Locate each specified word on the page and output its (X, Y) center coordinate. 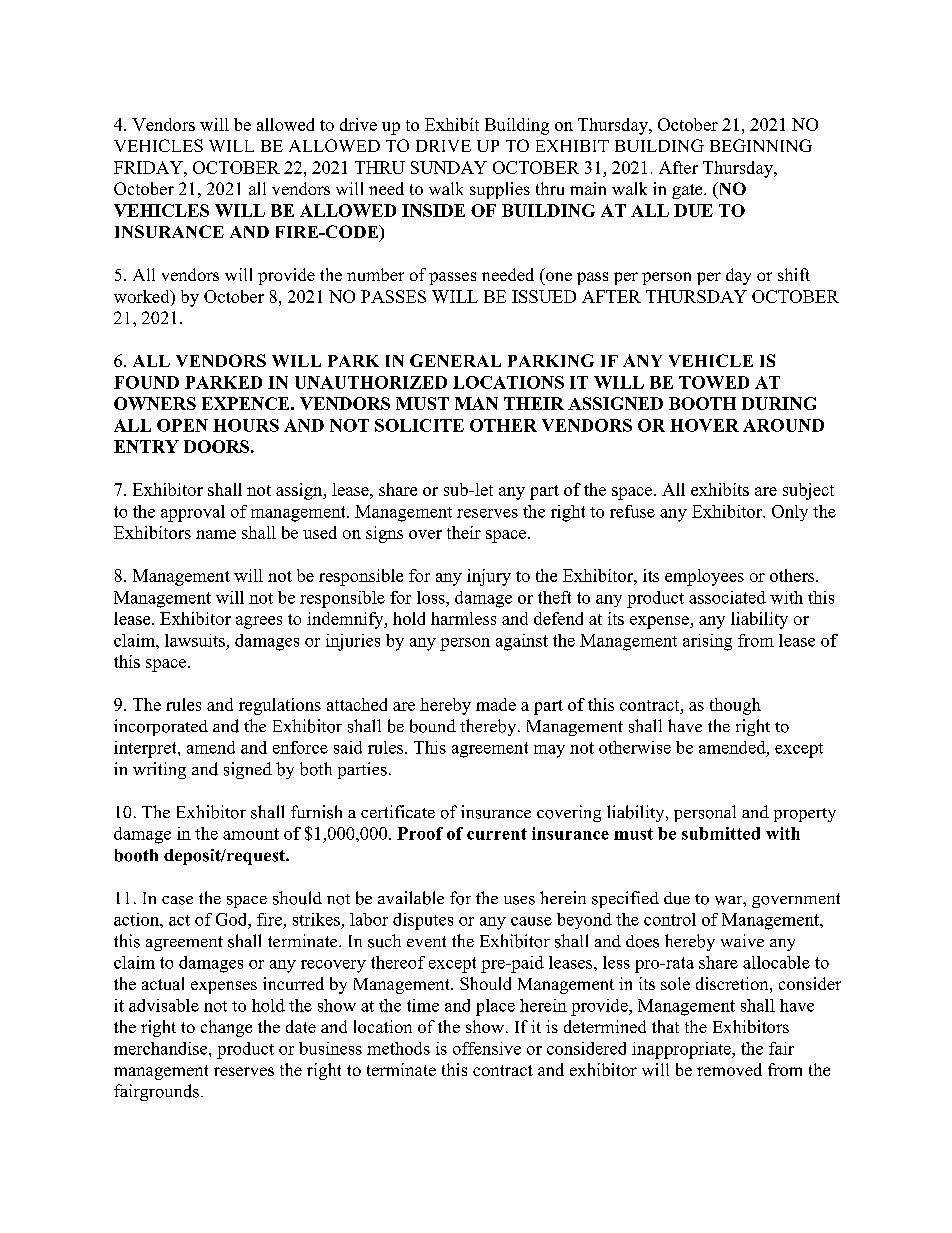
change (226, 1028)
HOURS (246, 425)
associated (727, 597)
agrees (259, 622)
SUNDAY (449, 167)
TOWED (714, 382)
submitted (721, 833)
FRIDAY (149, 167)
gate (688, 191)
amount (251, 834)
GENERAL (455, 360)
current (497, 834)
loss (432, 597)
